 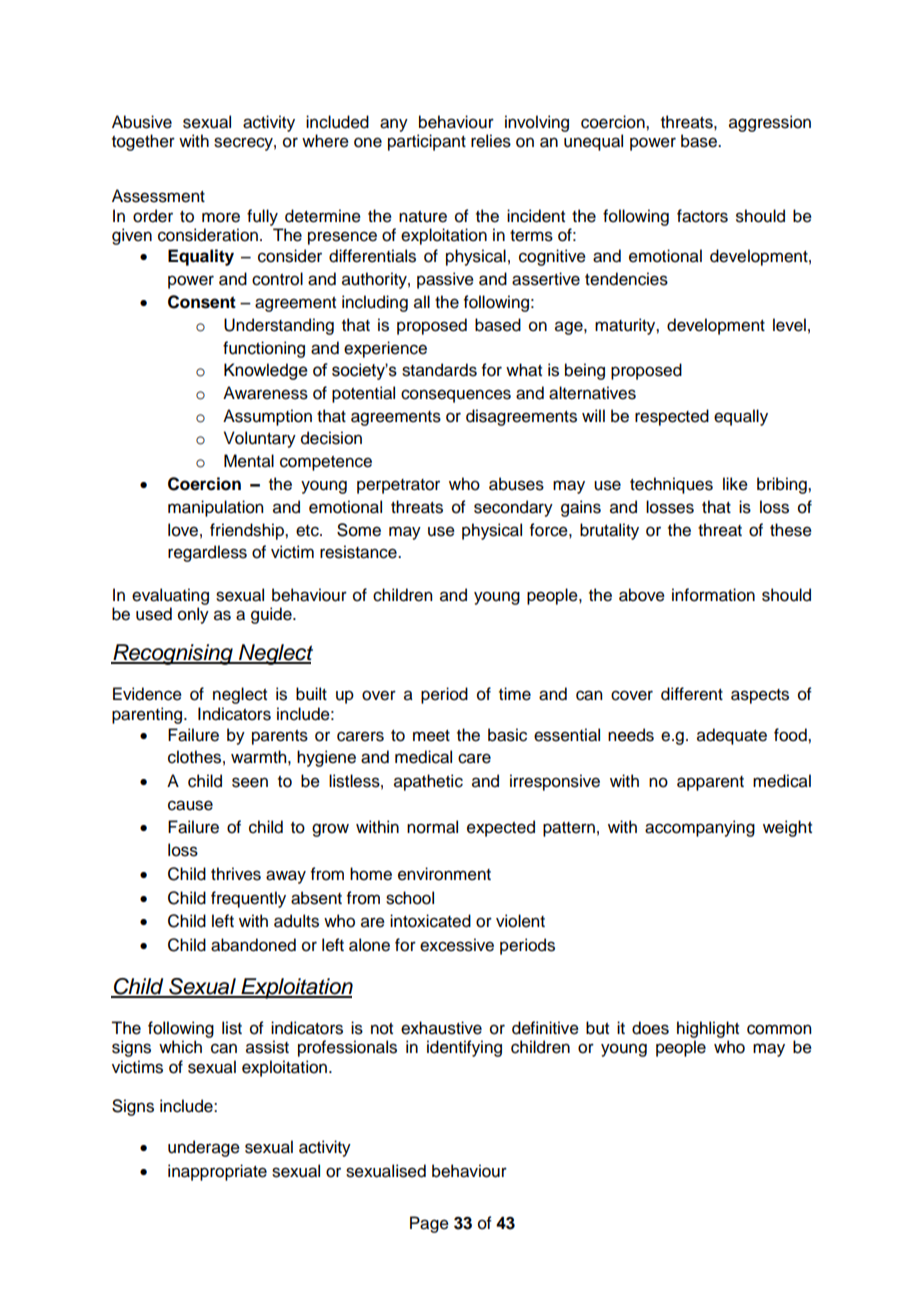 I want to click on time, so click(x=515, y=694).
